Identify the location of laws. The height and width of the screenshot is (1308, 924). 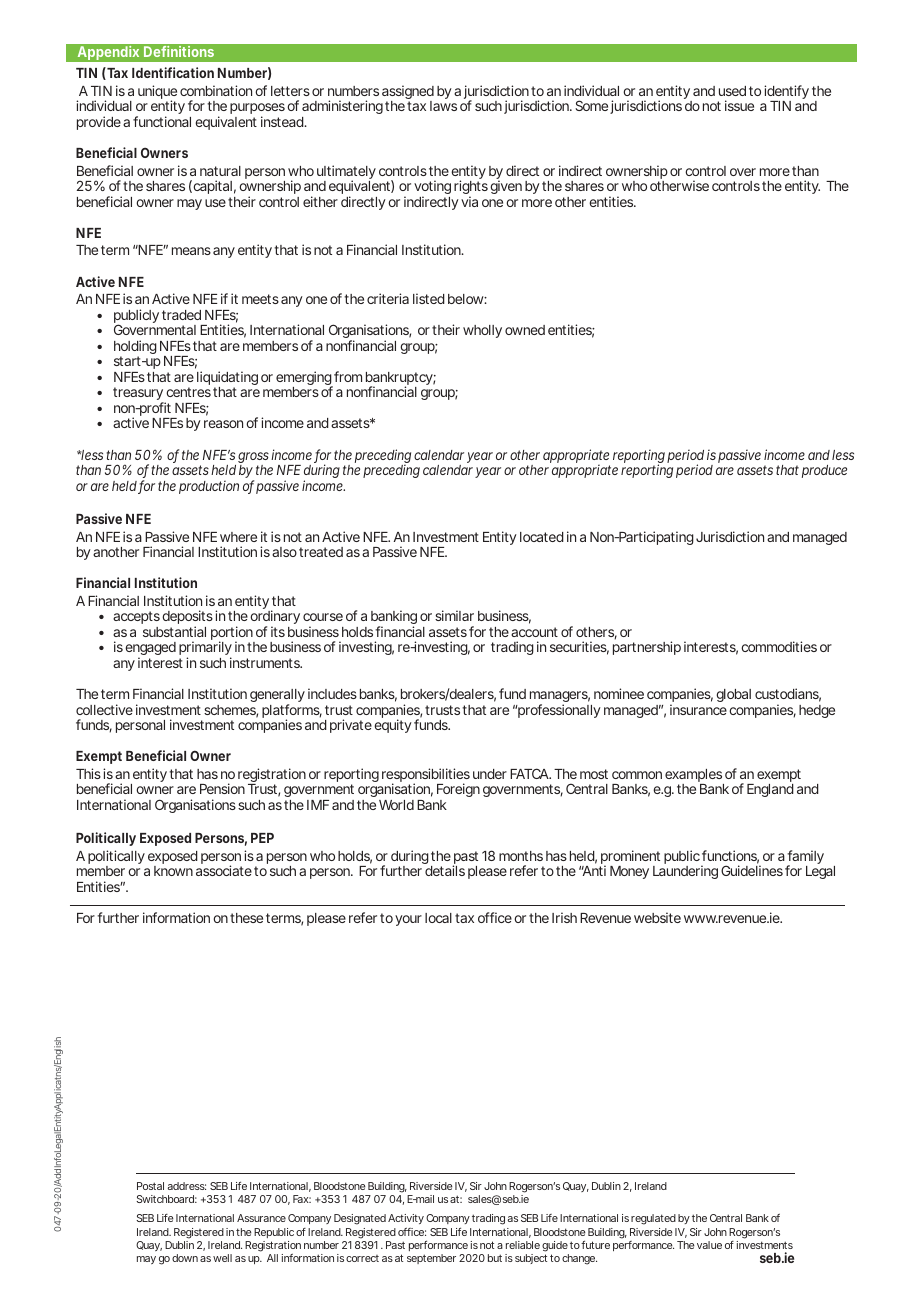
(443, 106).
